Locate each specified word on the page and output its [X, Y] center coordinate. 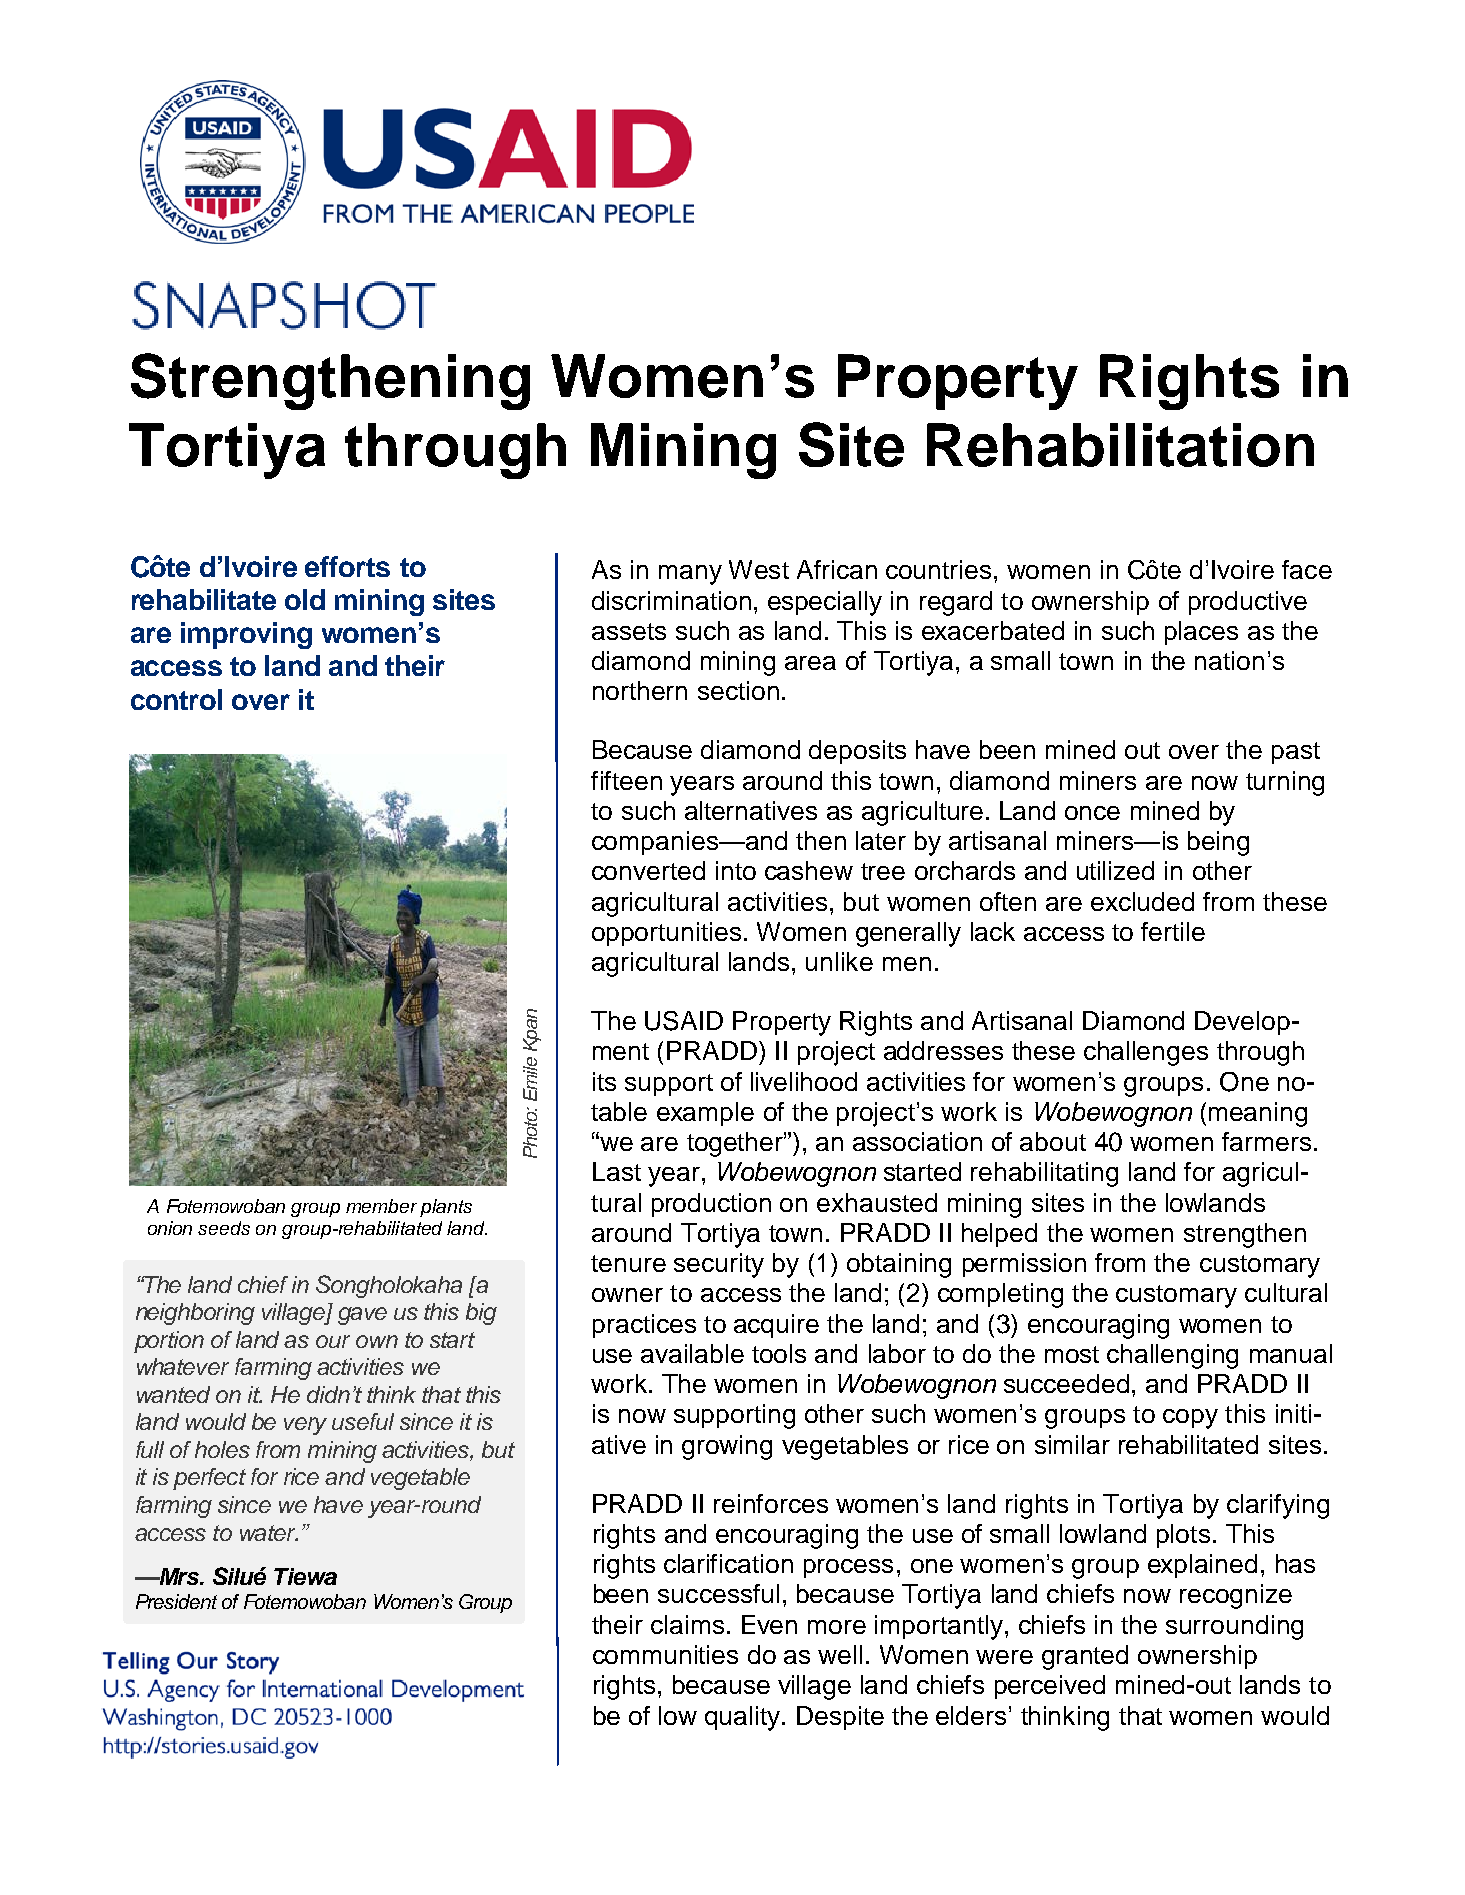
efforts [347, 566]
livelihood [804, 1081]
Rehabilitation [1120, 445]
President [176, 1601]
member [381, 1206]
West [759, 569]
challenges [1146, 1053]
